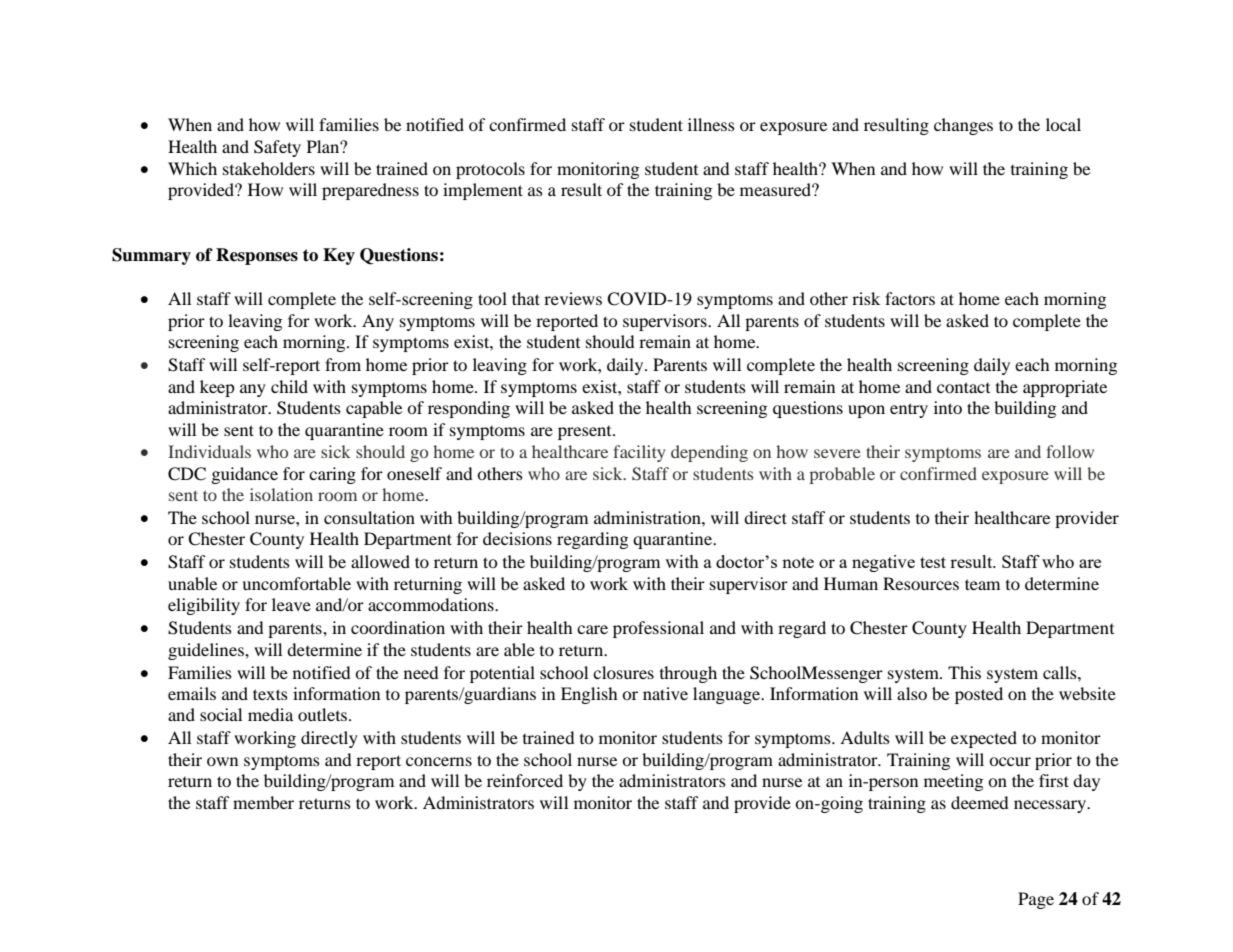 The height and width of the page is (952, 1233). What do you see at coordinates (933, 562) in the page?
I see `test` at bounding box center [933, 562].
